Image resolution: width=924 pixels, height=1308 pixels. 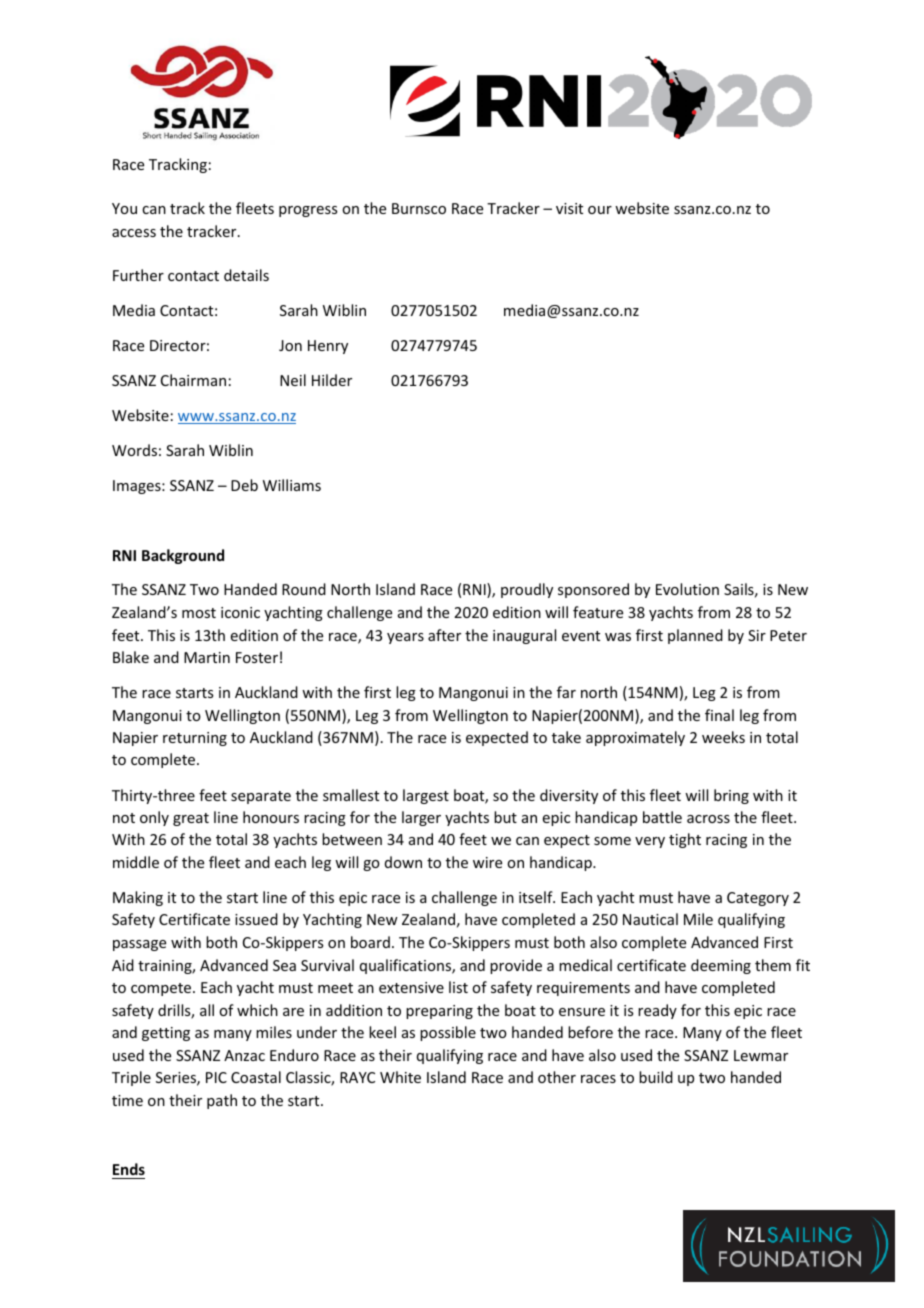 I want to click on visit, so click(x=569, y=208).
